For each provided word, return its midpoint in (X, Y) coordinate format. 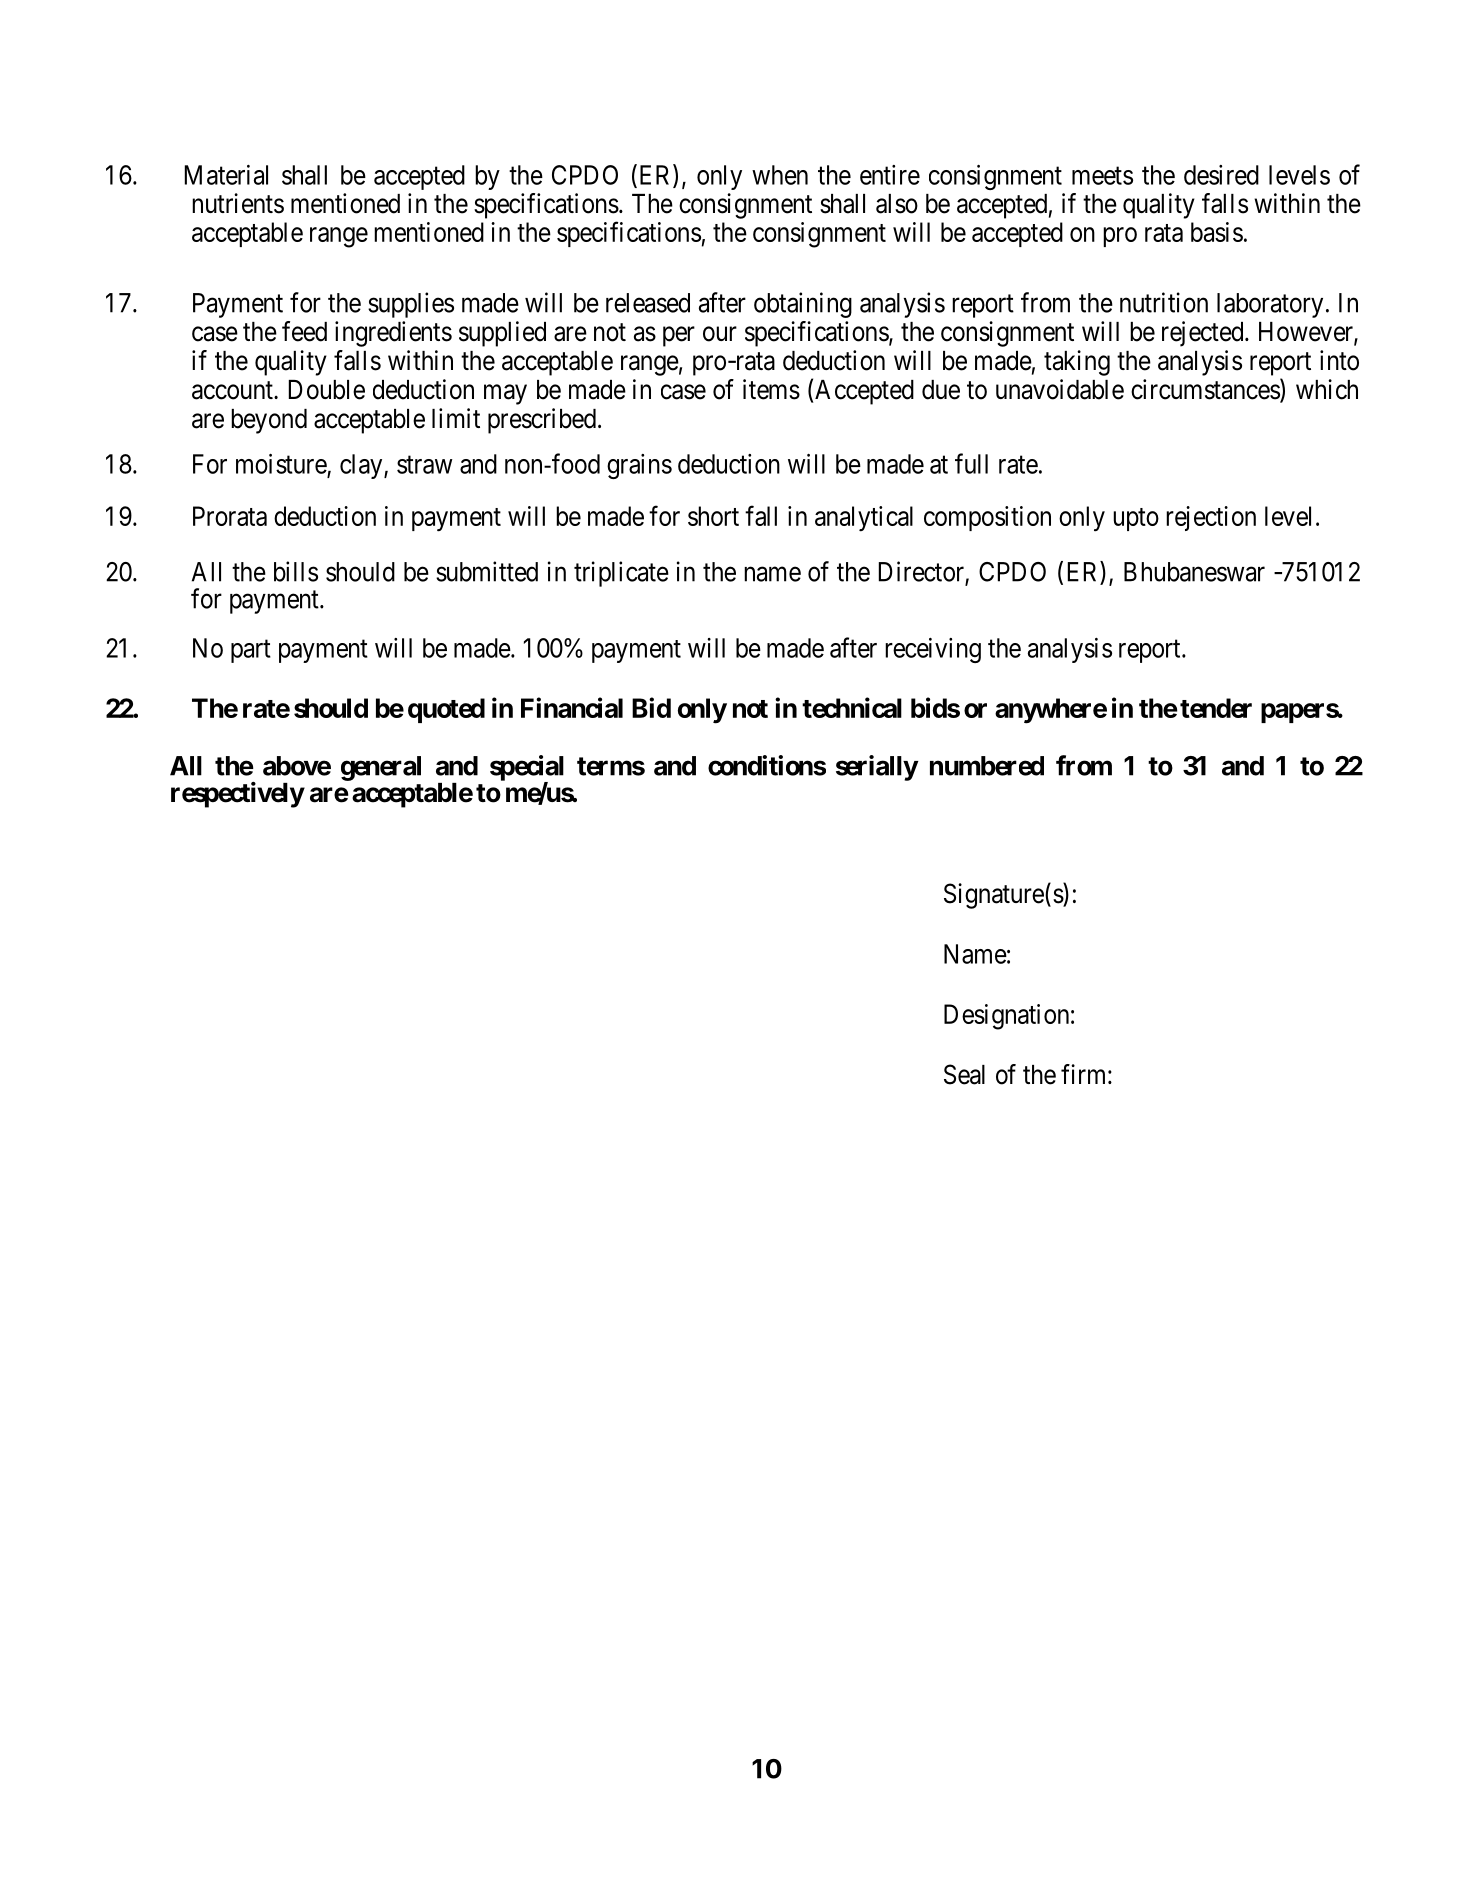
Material (226, 175)
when (780, 175)
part (251, 651)
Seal (964, 1074)
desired (1221, 175)
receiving (933, 650)
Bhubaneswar (1194, 572)
